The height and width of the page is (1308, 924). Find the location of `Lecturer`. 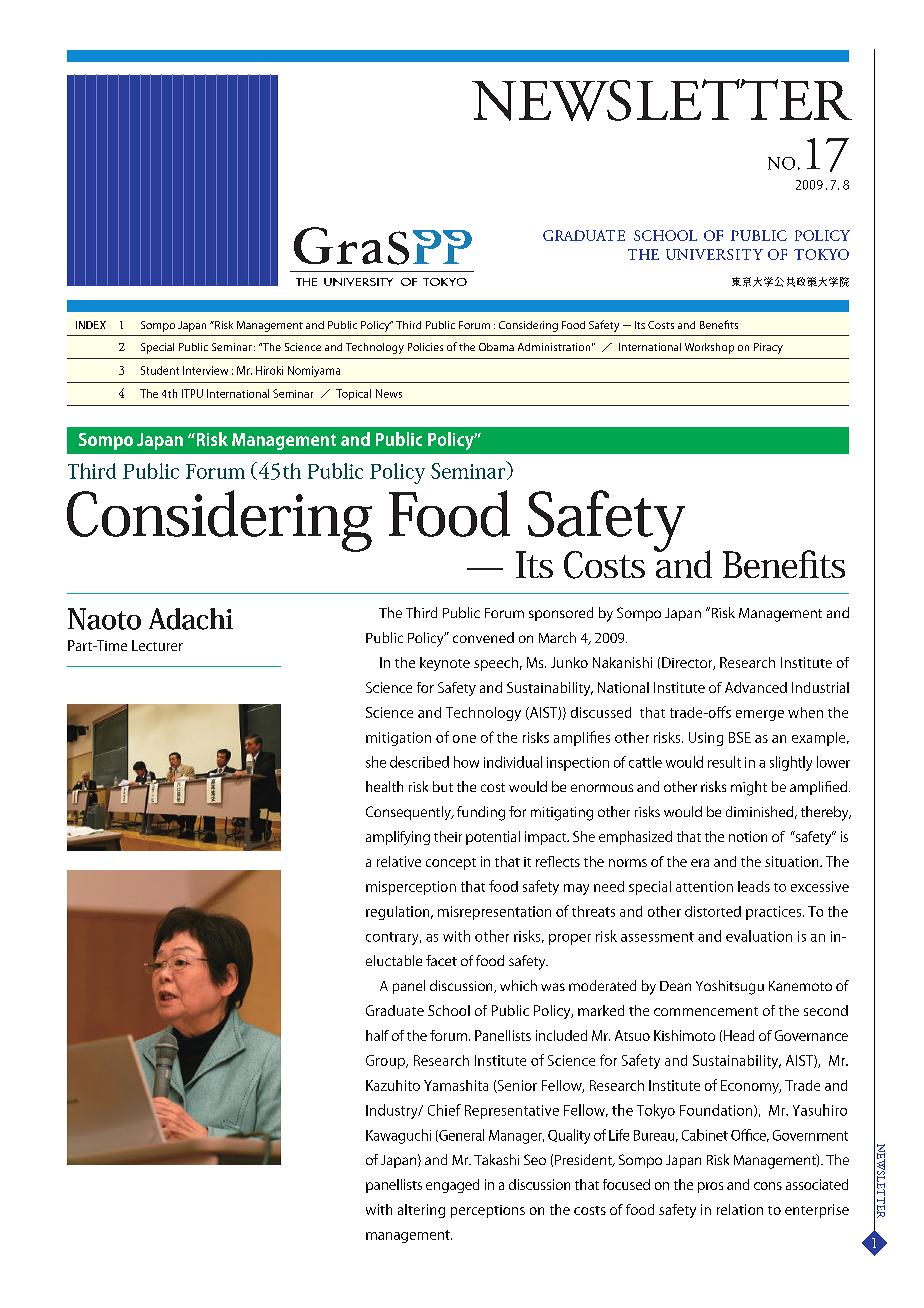

Lecturer is located at coordinates (157, 645).
